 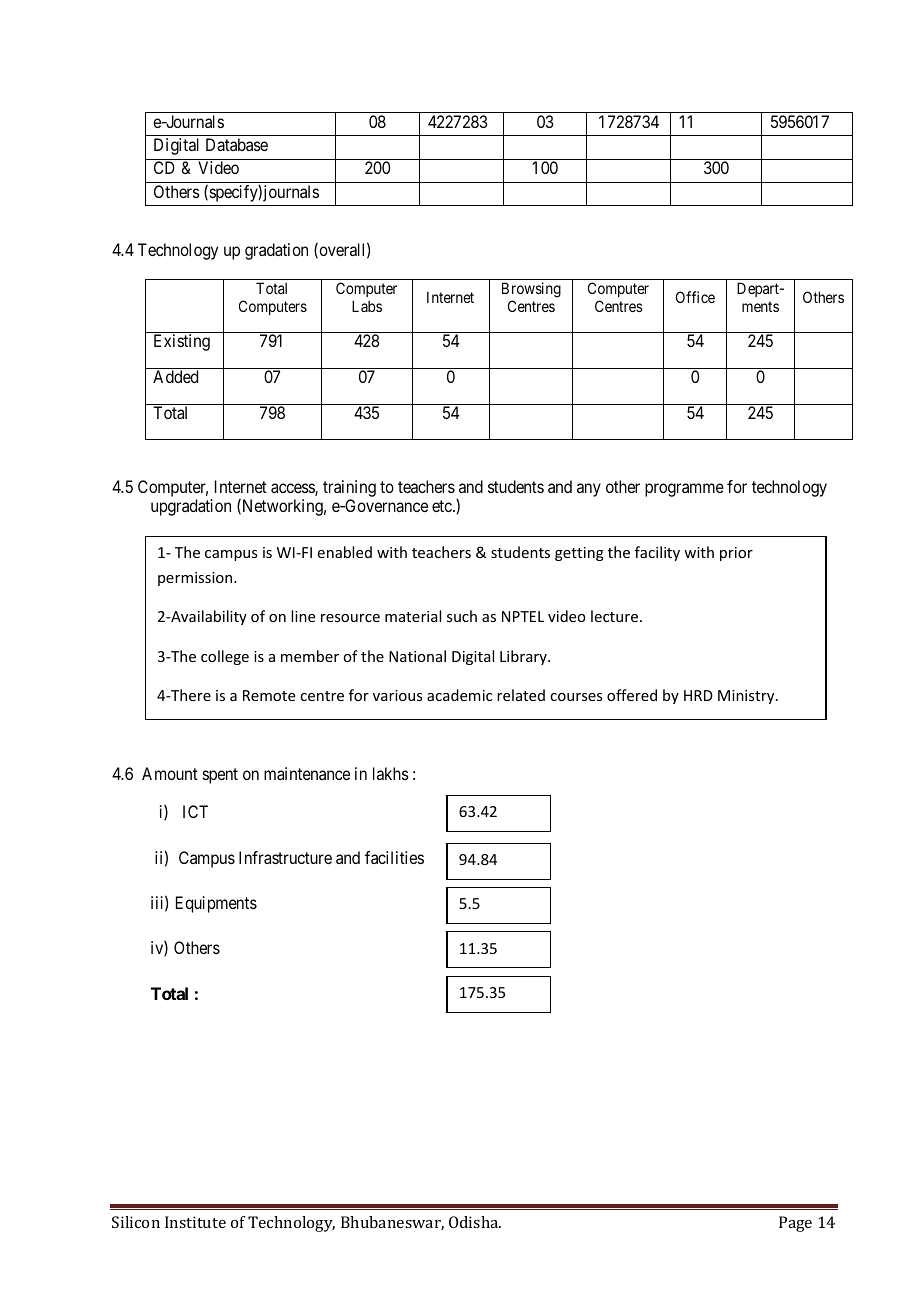 I want to click on ICT, so click(x=195, y=811).
